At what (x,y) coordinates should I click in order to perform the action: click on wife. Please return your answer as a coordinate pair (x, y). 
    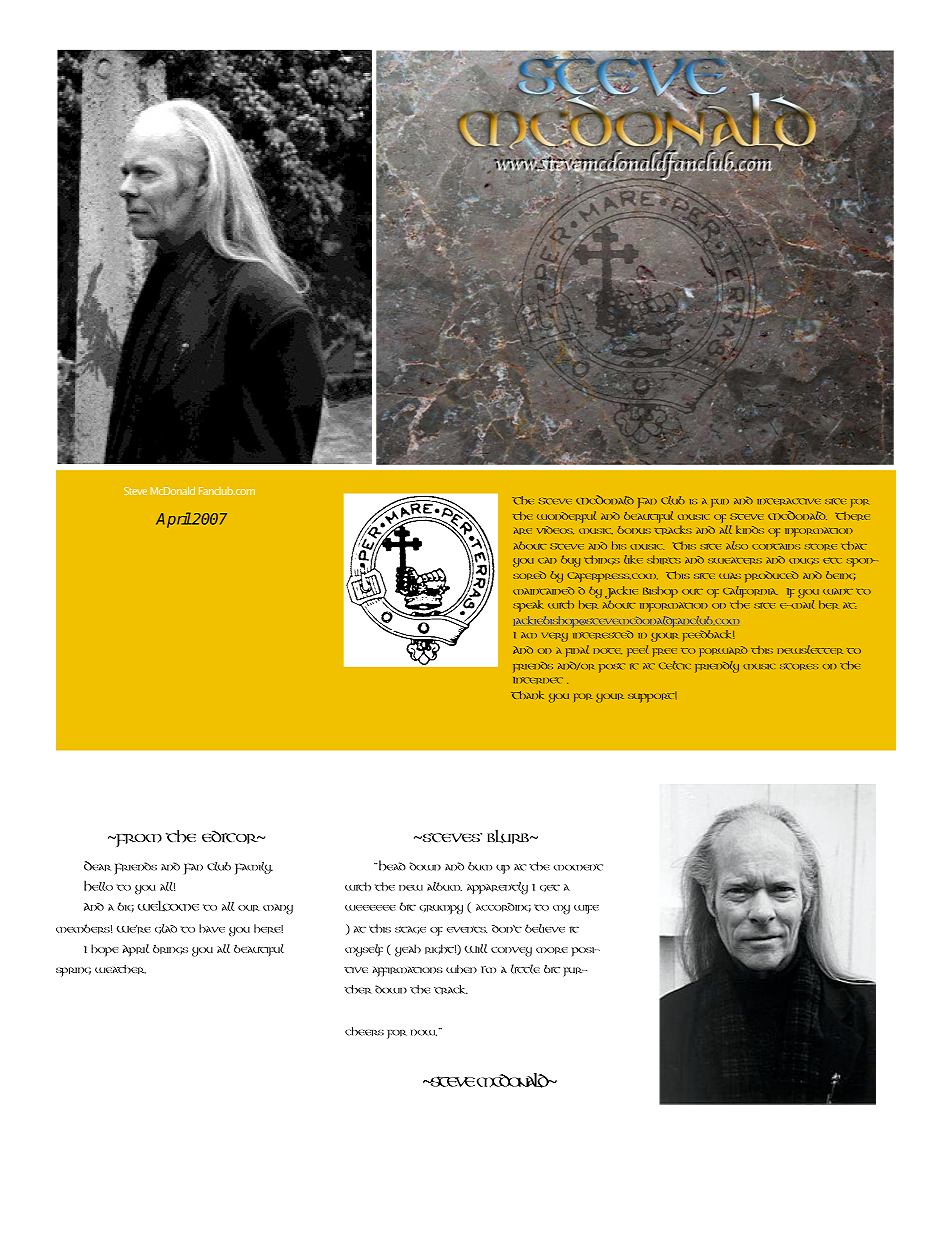
    Looking at the image, I should click on (586, 909).
